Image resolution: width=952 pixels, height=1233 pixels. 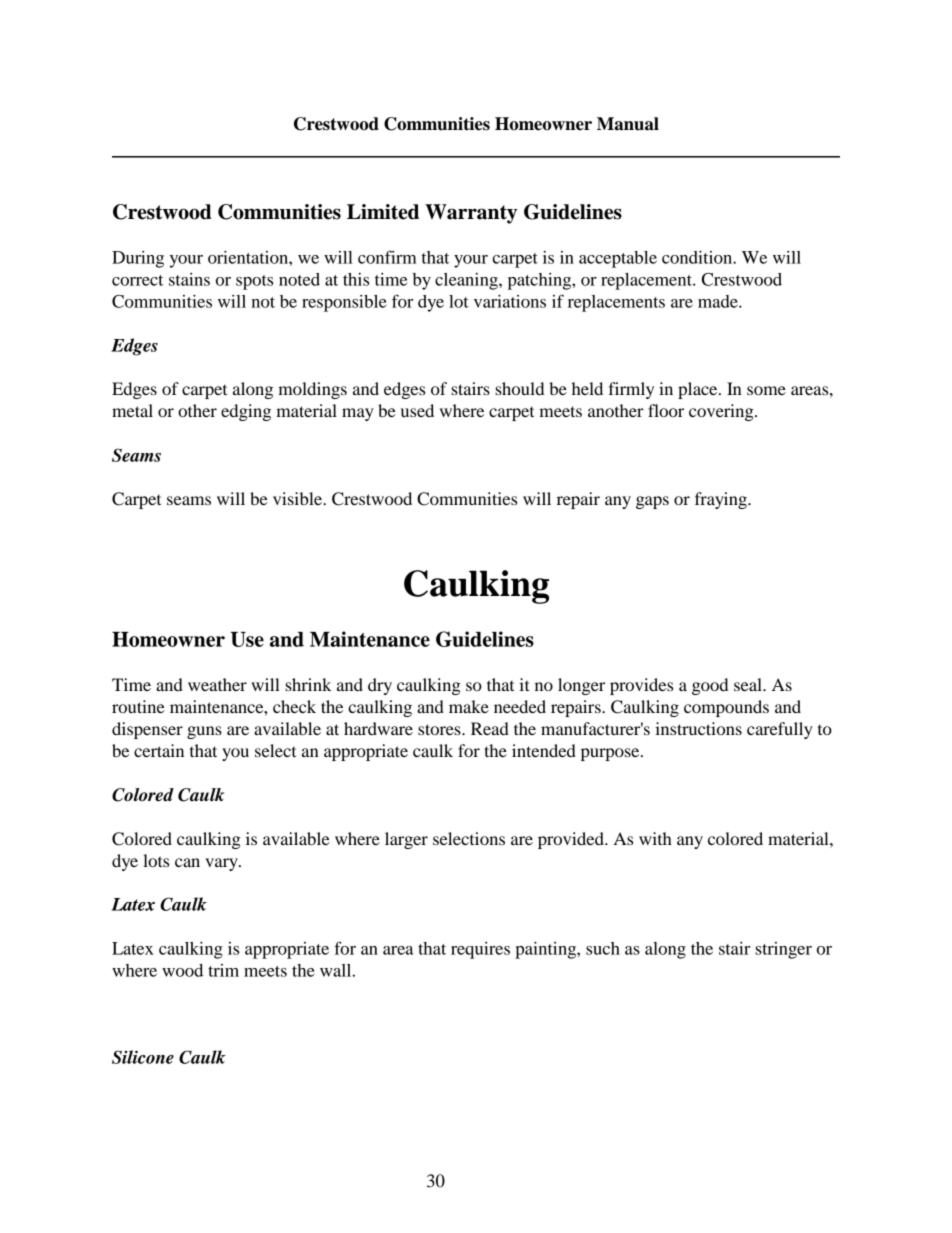 What do you see at coordinates (783, 950) in the image?
I see `stringer` at bounding box center [783, 950].
